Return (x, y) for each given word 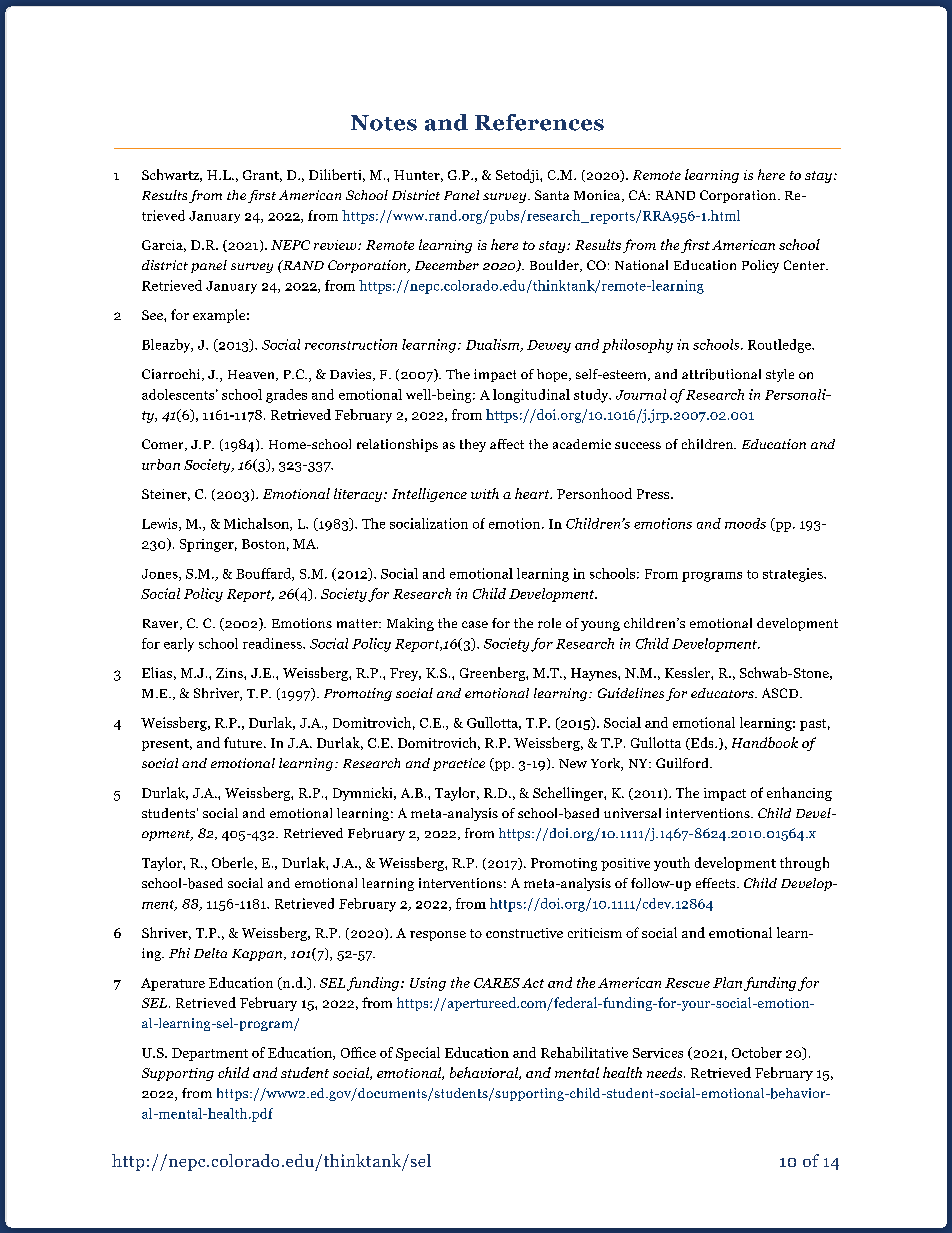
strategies (794, 575)
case (475, 624)
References (539, 122)
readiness (273, 643)
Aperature (173, 984)
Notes (384, 123)
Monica (598, 196)
